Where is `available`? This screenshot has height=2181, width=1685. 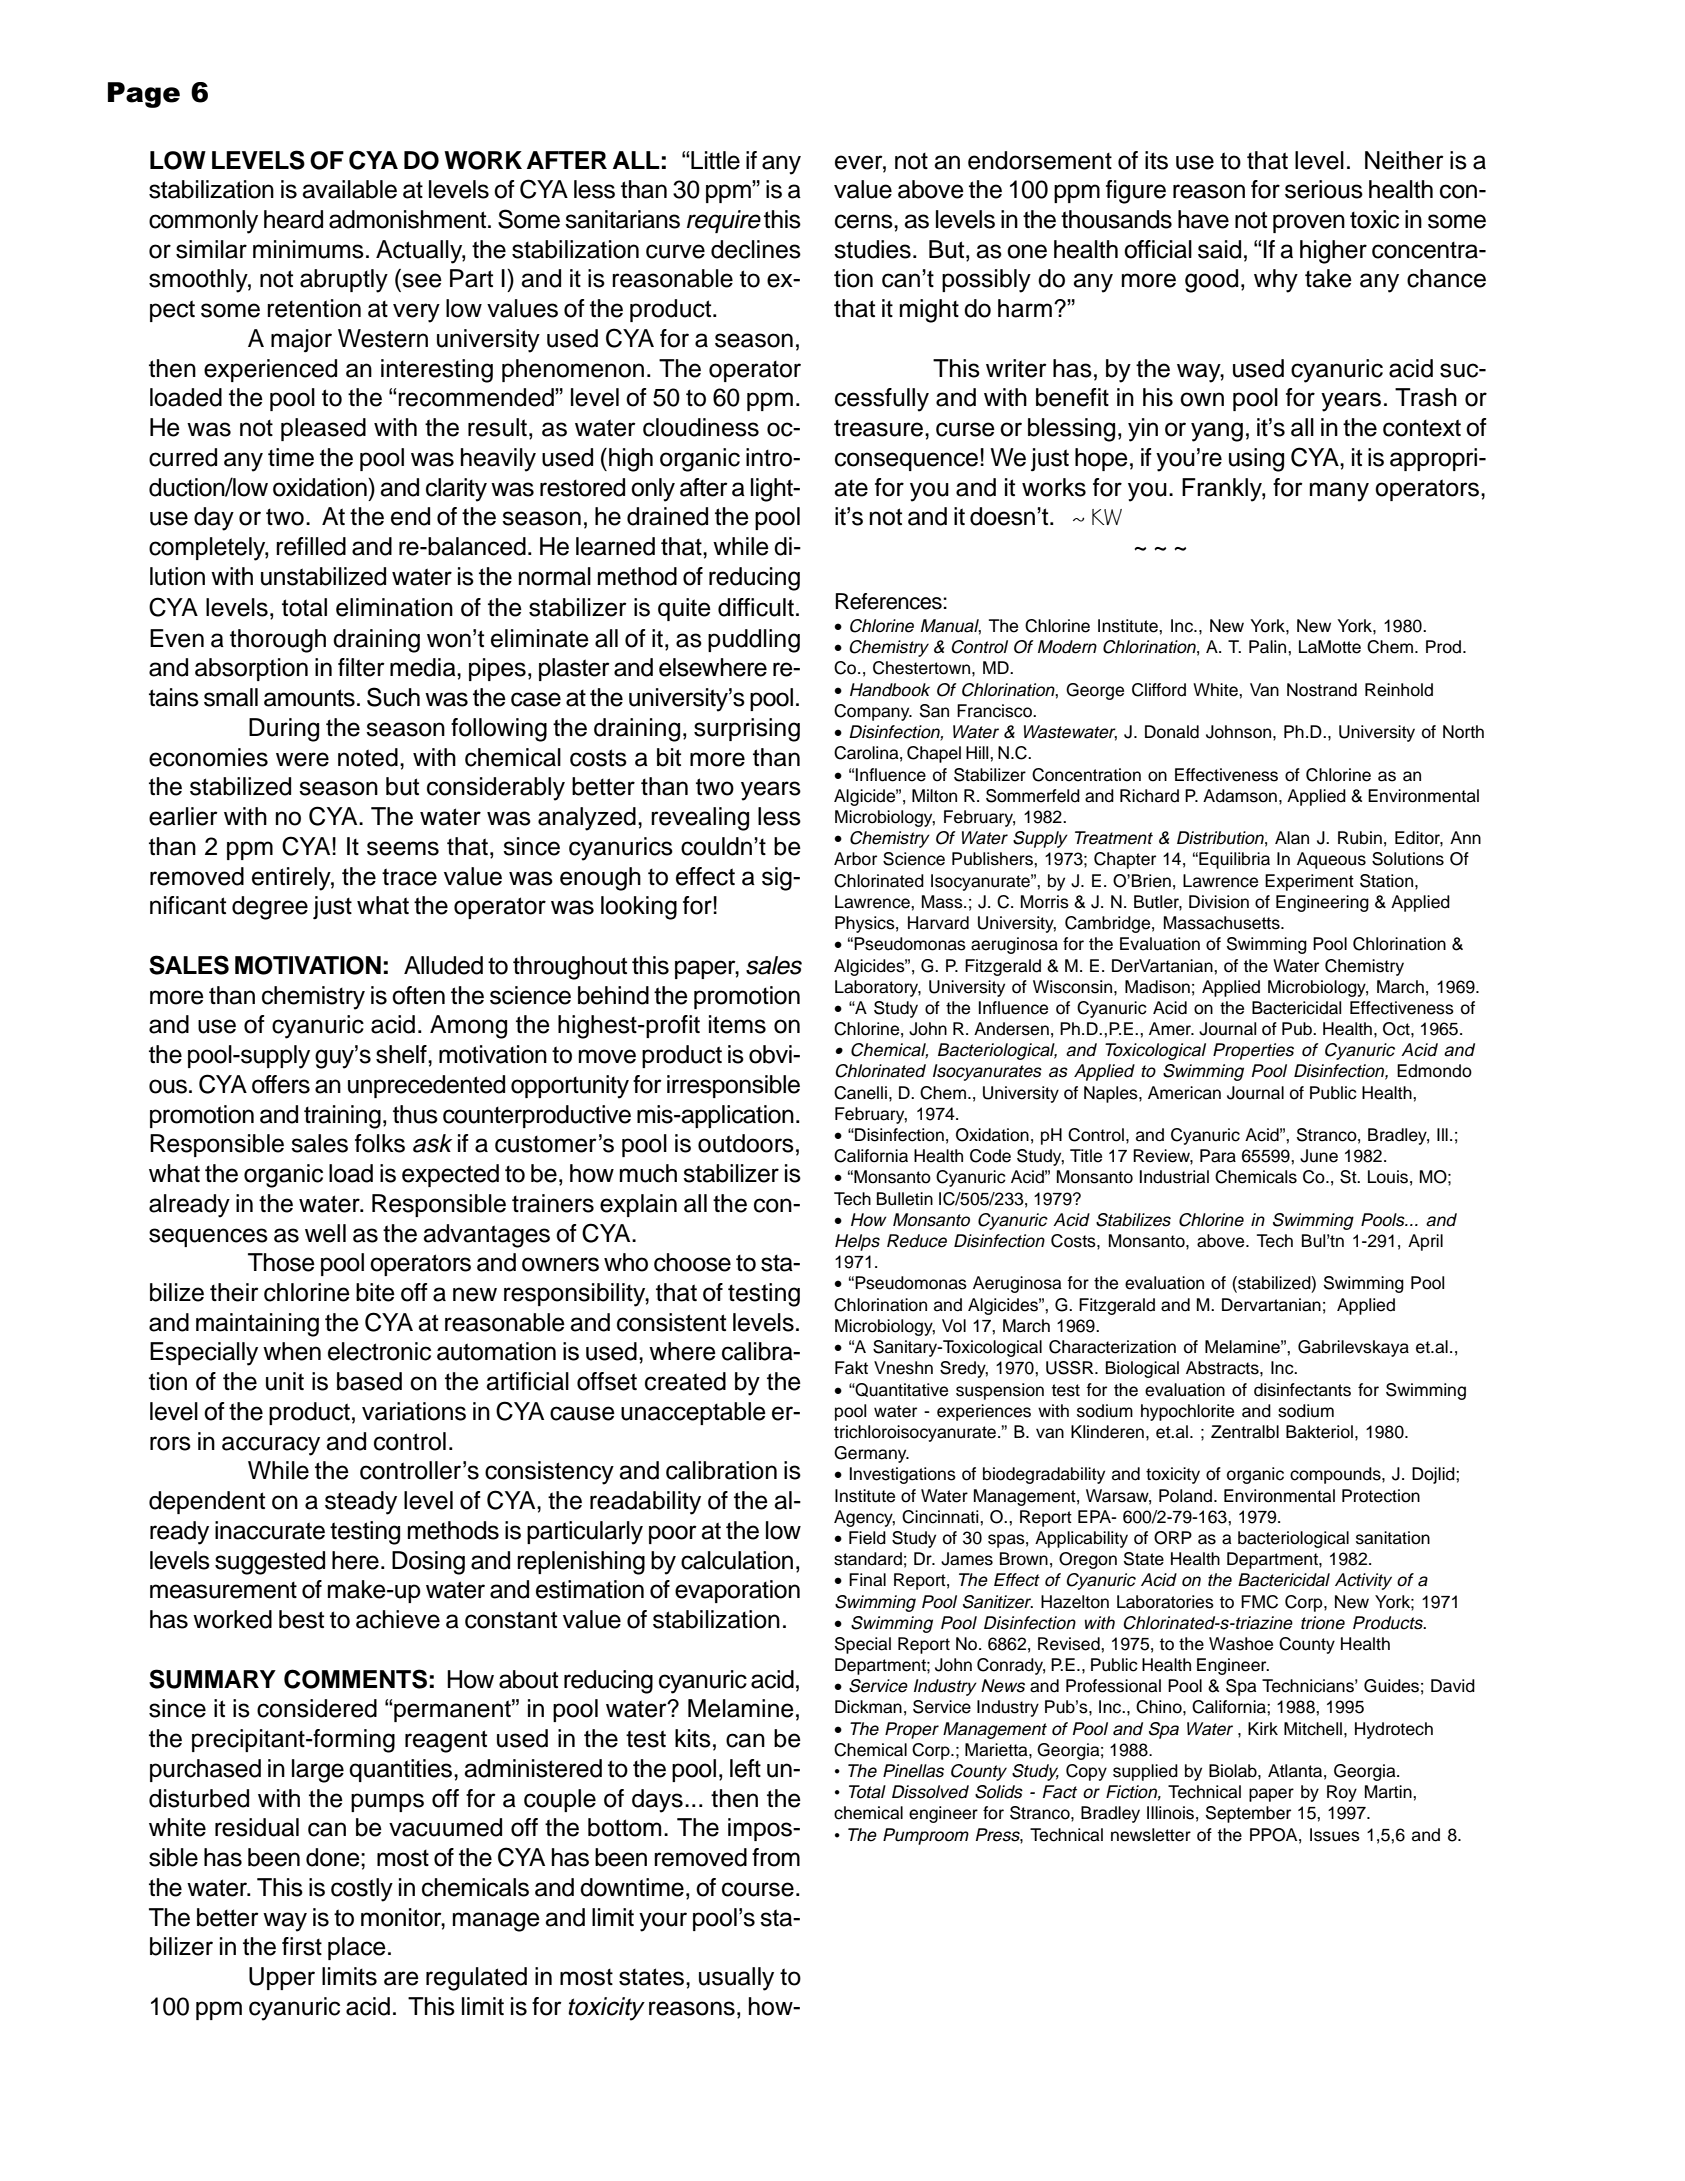 available is located at coordinates (349, 189).
